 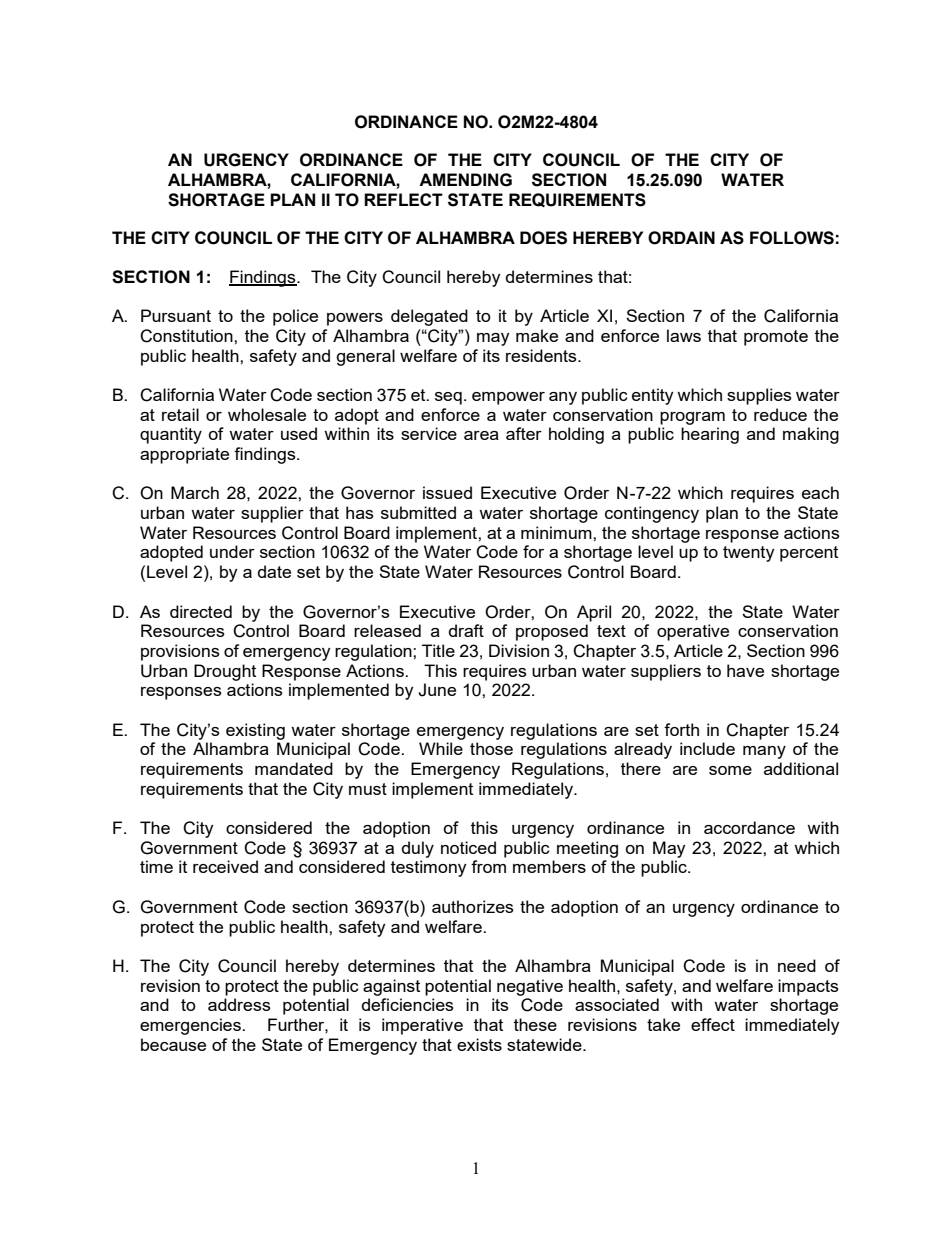 I want to click on address, so click(x=239, y=1004).
